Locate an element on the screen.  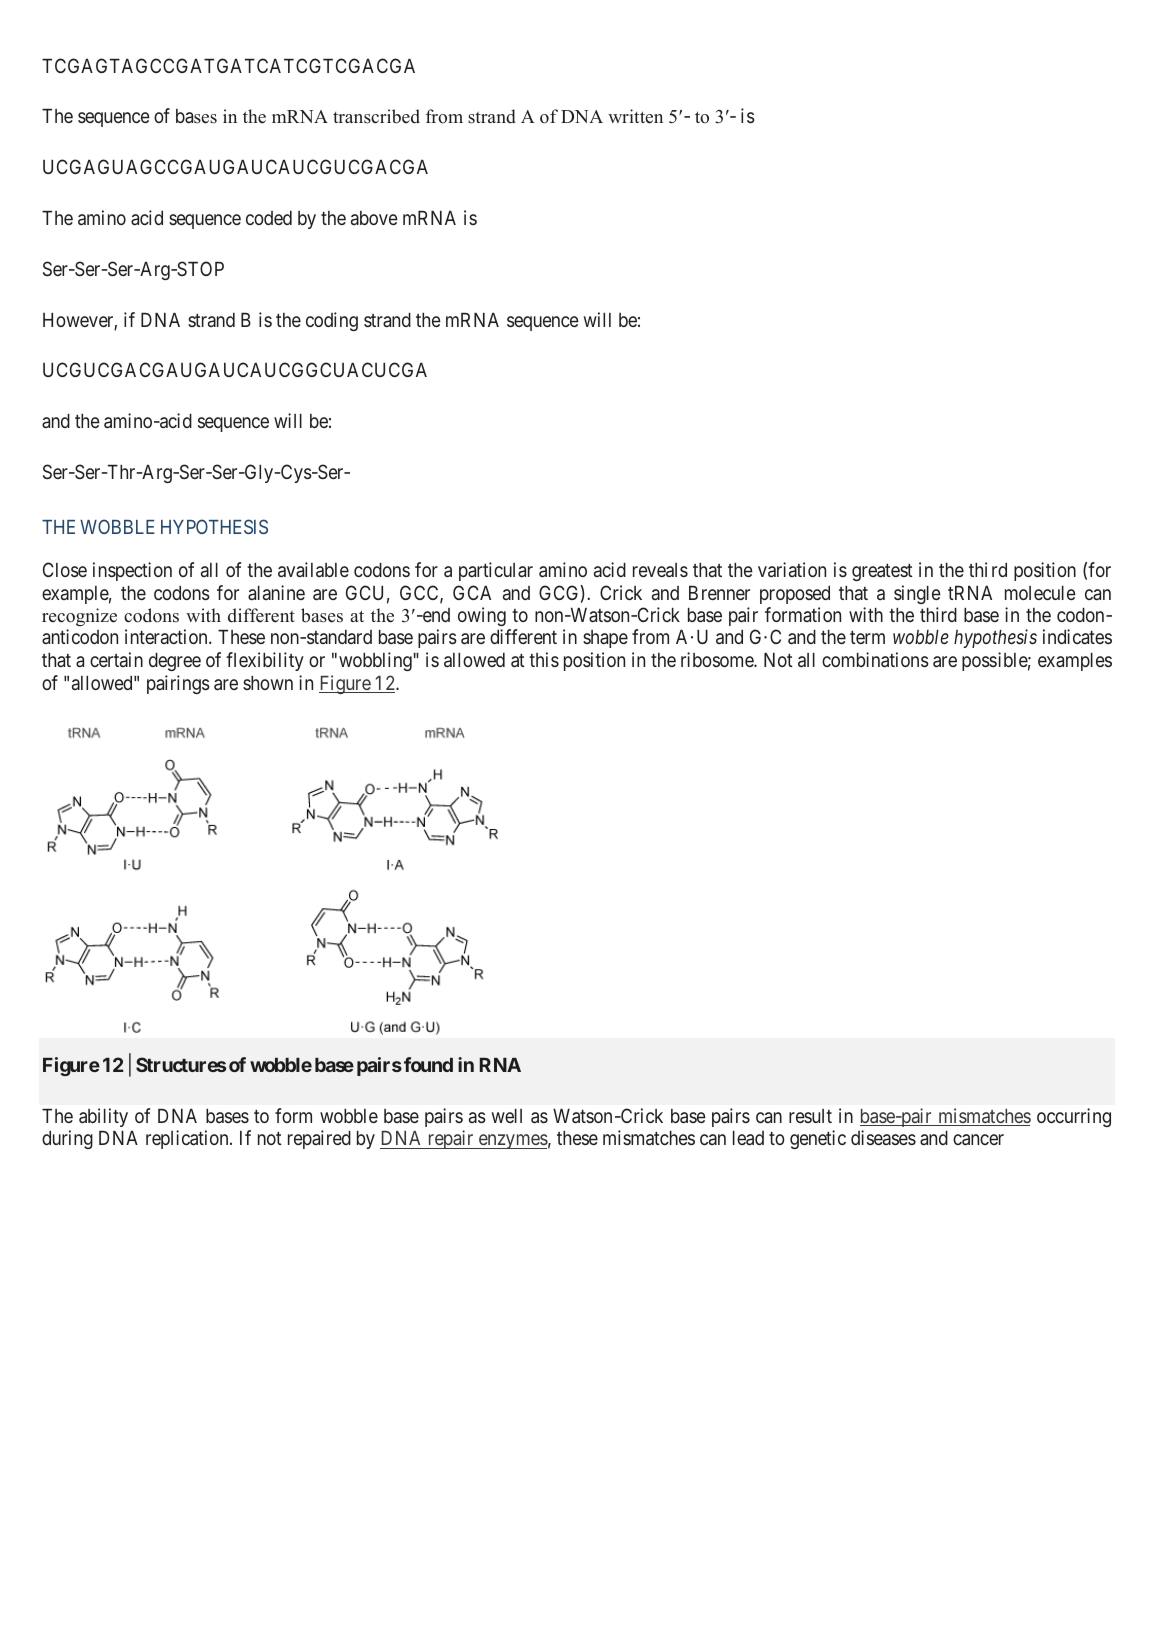
well is located at coordinates (507, 1116).
